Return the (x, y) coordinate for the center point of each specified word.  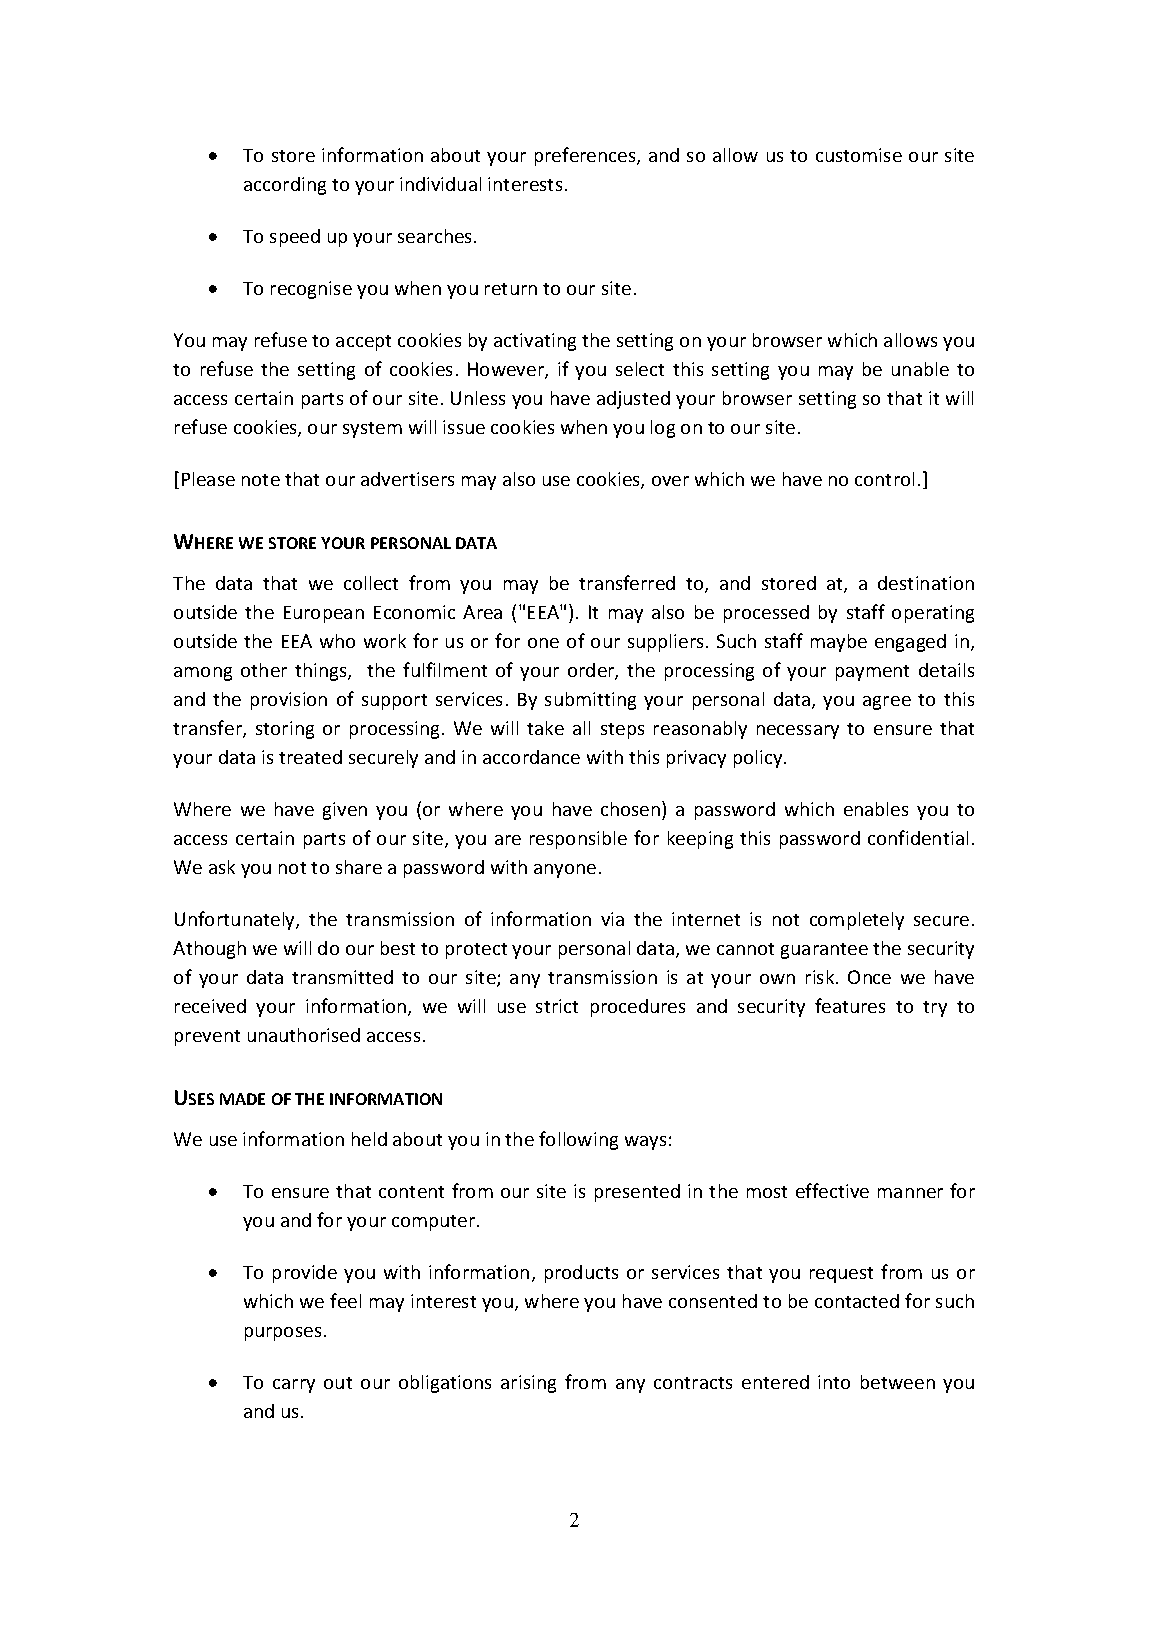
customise (859, 155)
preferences (586, 156)
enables (876, 809)
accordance (531, 757)
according (285, 186)
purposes (283, 1334)
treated (310, 757)
